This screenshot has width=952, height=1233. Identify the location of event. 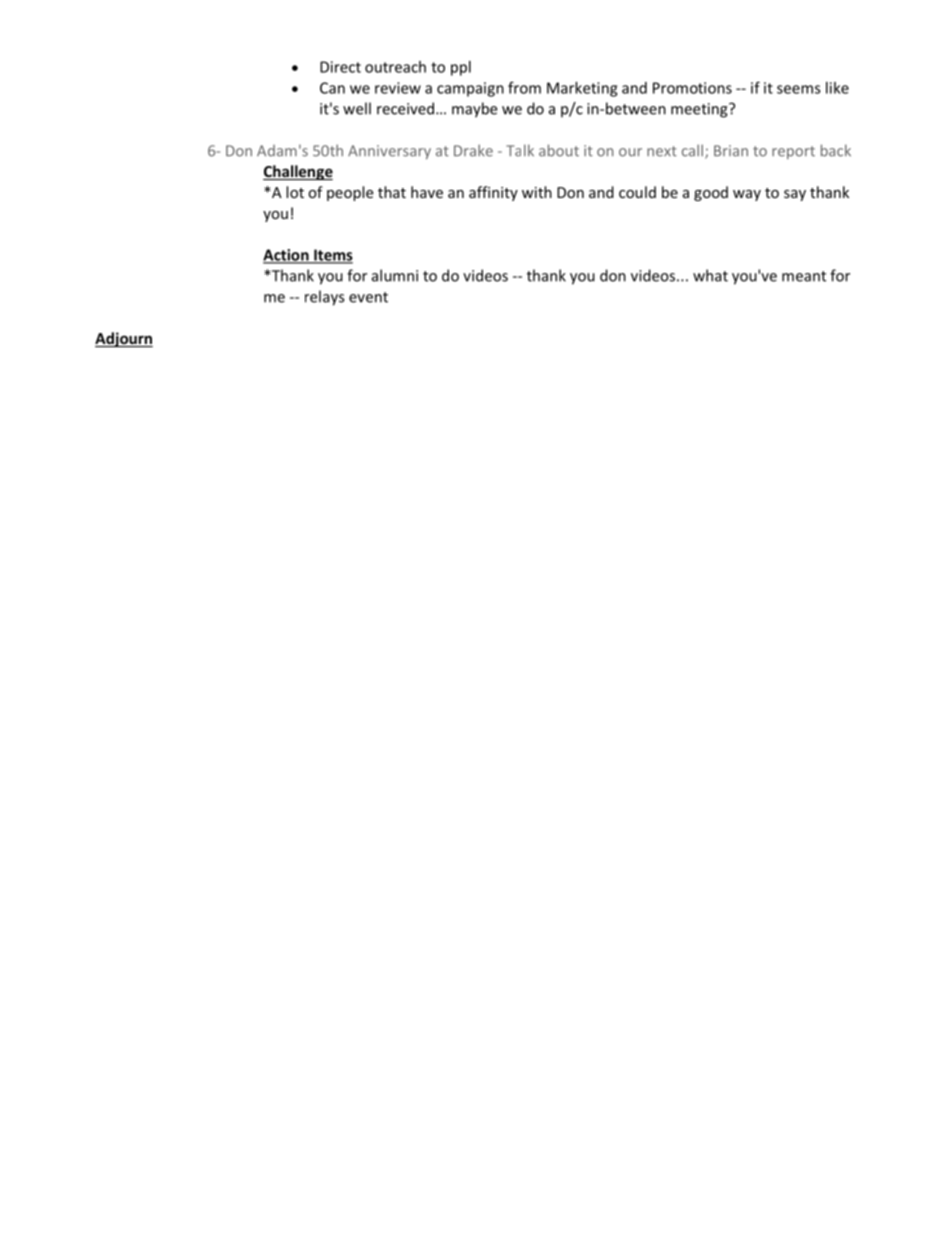
(368, 297).
